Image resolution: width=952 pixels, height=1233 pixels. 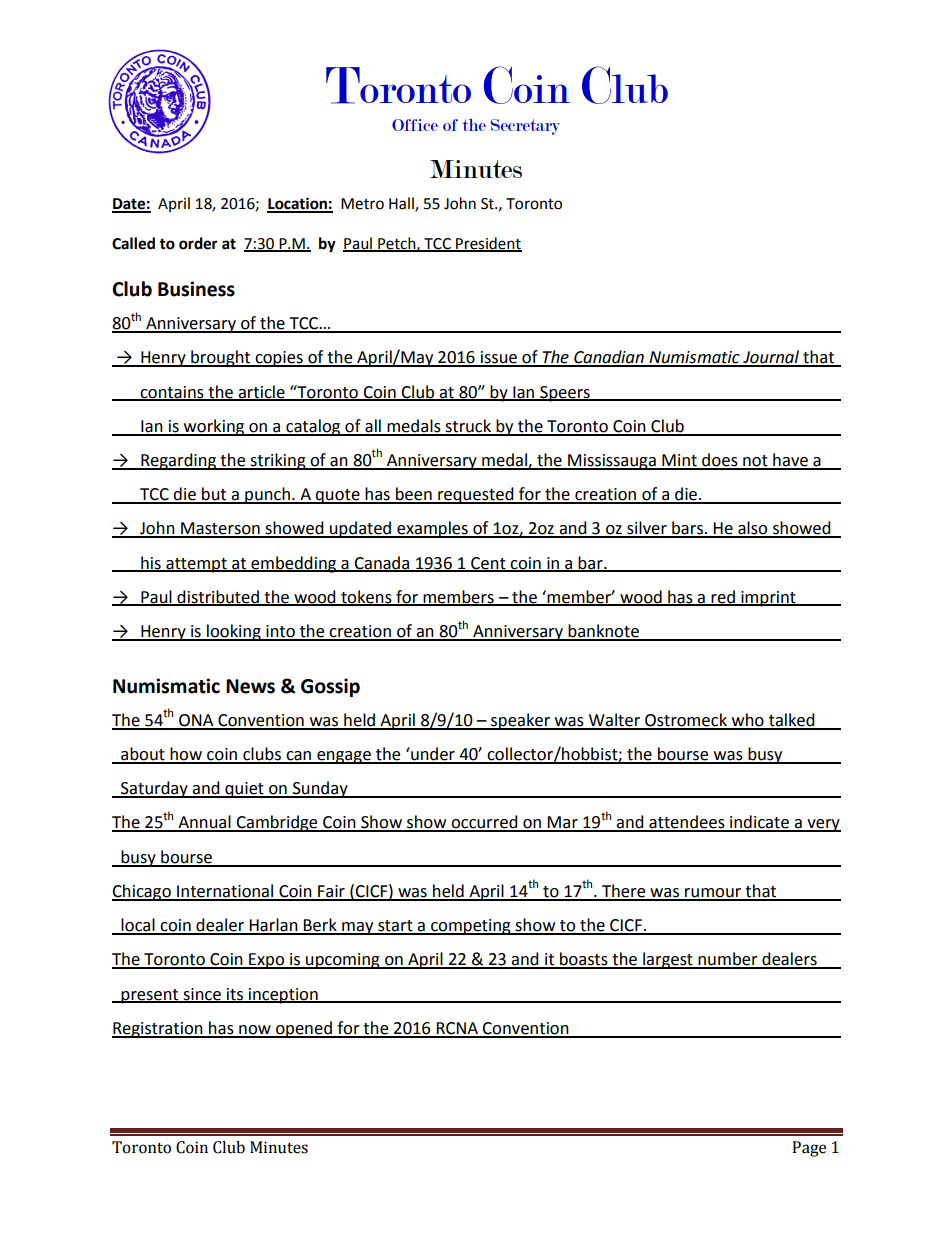 I want to click on also, so click(x=753, y=529).
